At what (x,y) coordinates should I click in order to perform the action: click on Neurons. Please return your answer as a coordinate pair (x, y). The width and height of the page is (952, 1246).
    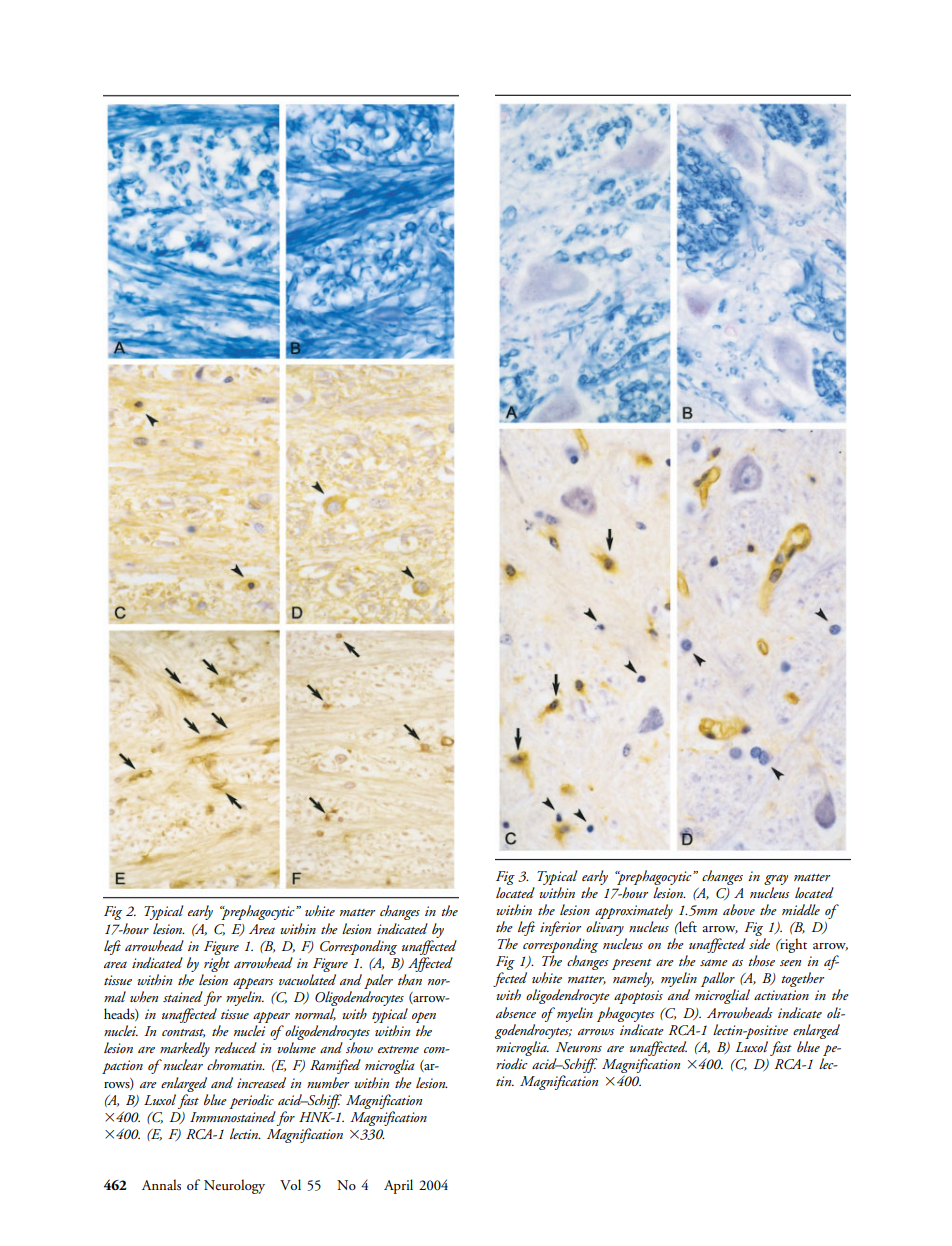
    Looking at the image, I should click on (579, 1047).
